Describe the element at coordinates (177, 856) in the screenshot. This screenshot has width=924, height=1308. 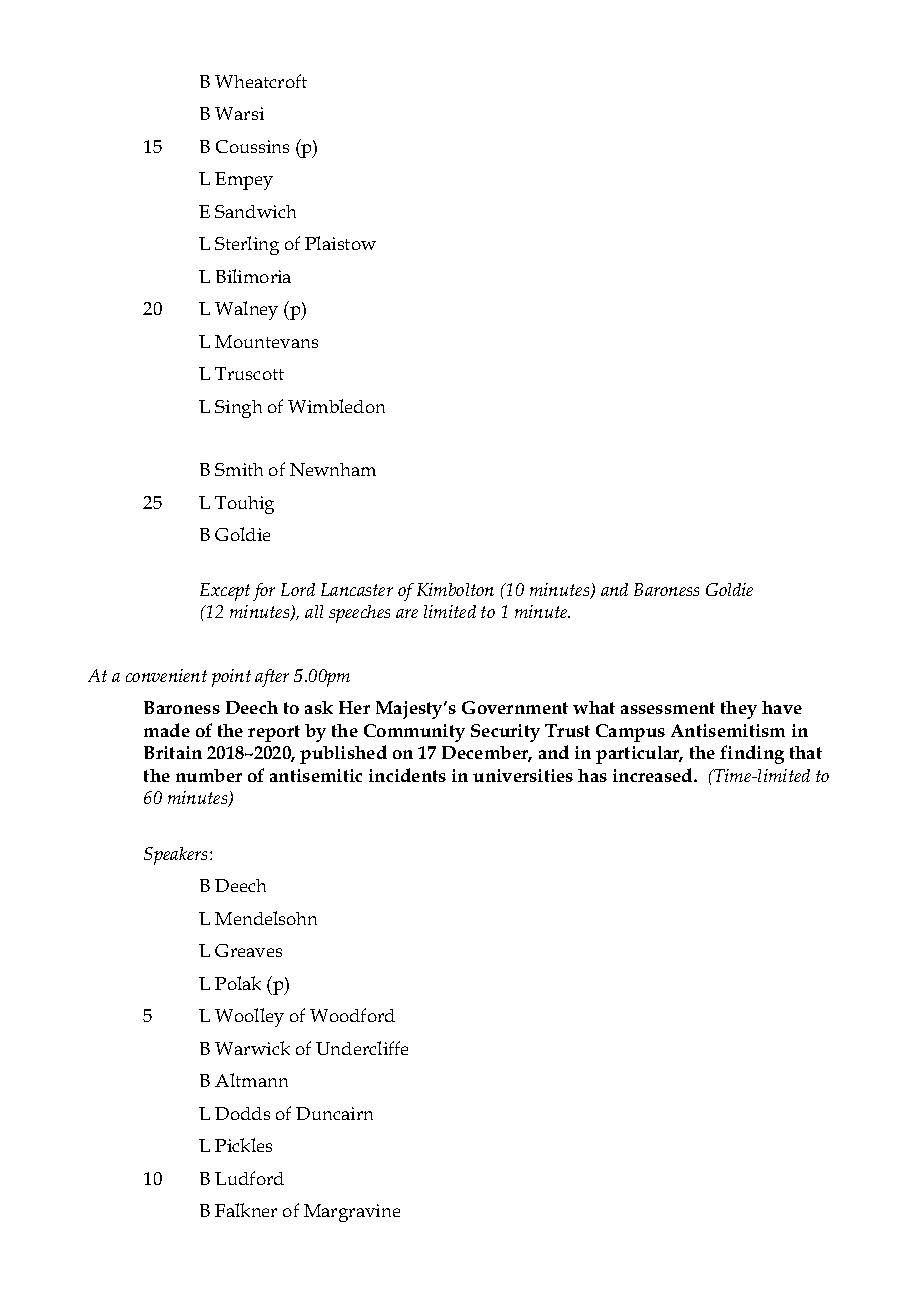
I see `Speakers` at that location.
